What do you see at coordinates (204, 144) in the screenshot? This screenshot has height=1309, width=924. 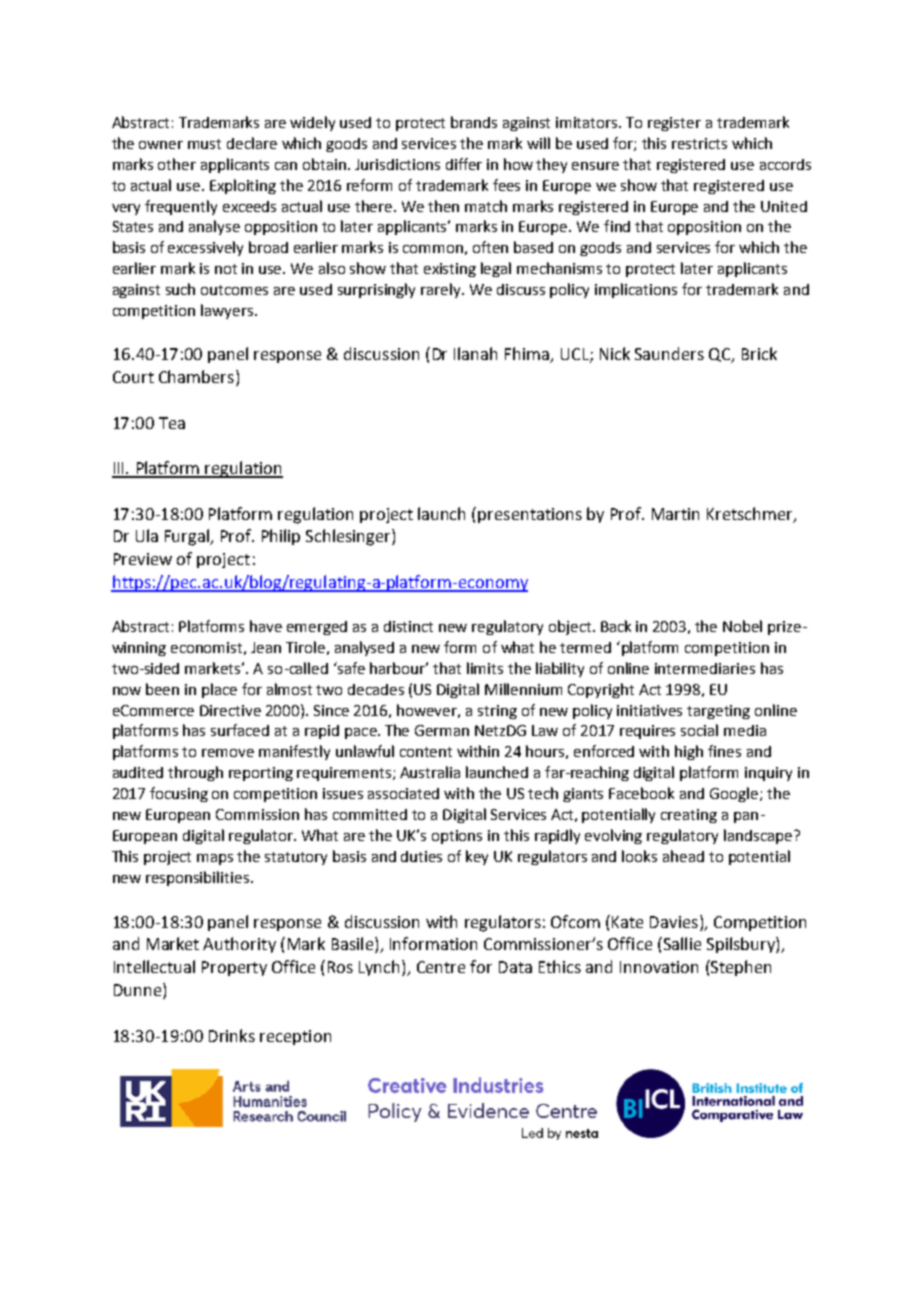 I see `must` at bounding box center [204, 144].
